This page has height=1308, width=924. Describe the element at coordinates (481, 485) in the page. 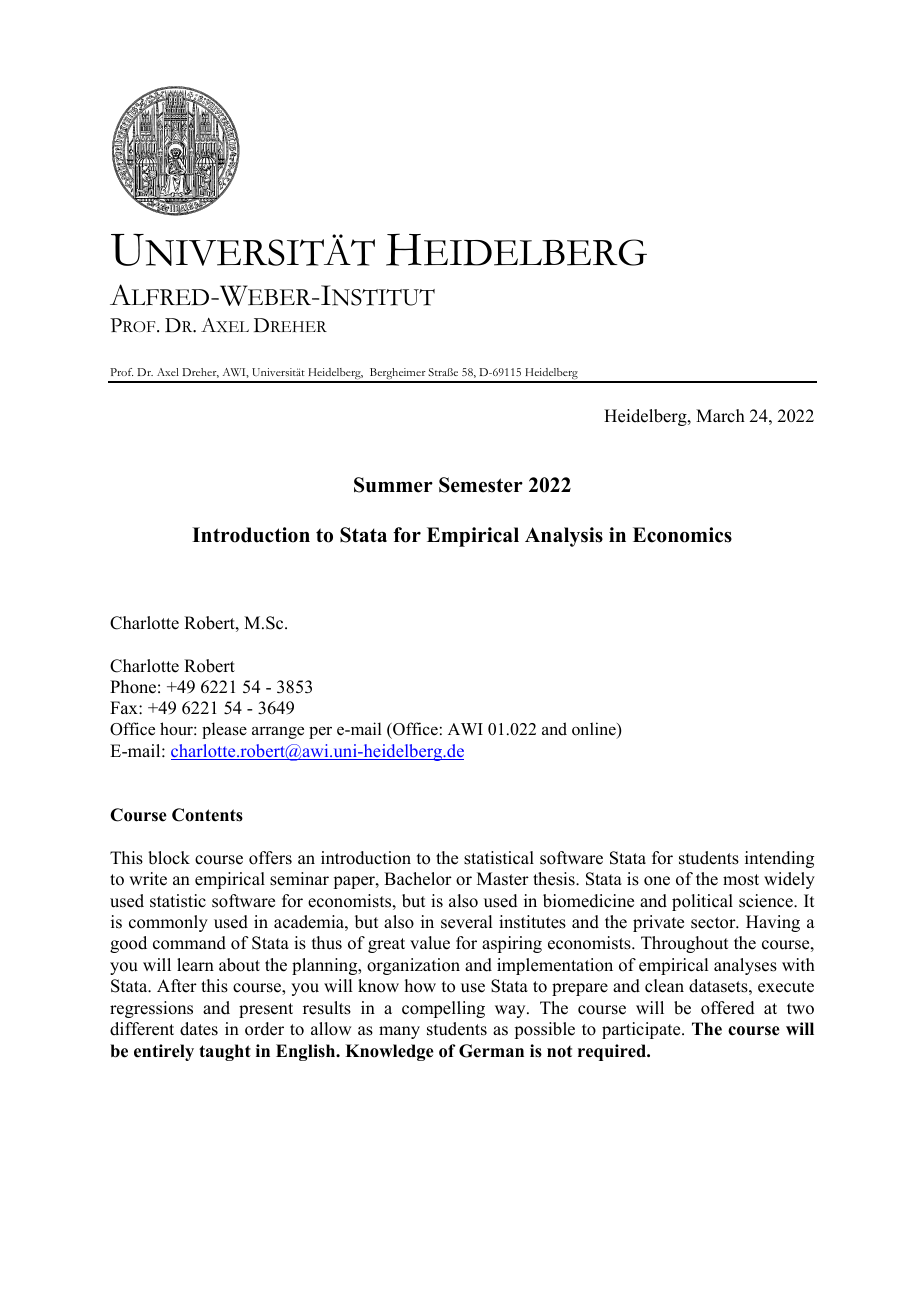

I see `Semester` at that location.
